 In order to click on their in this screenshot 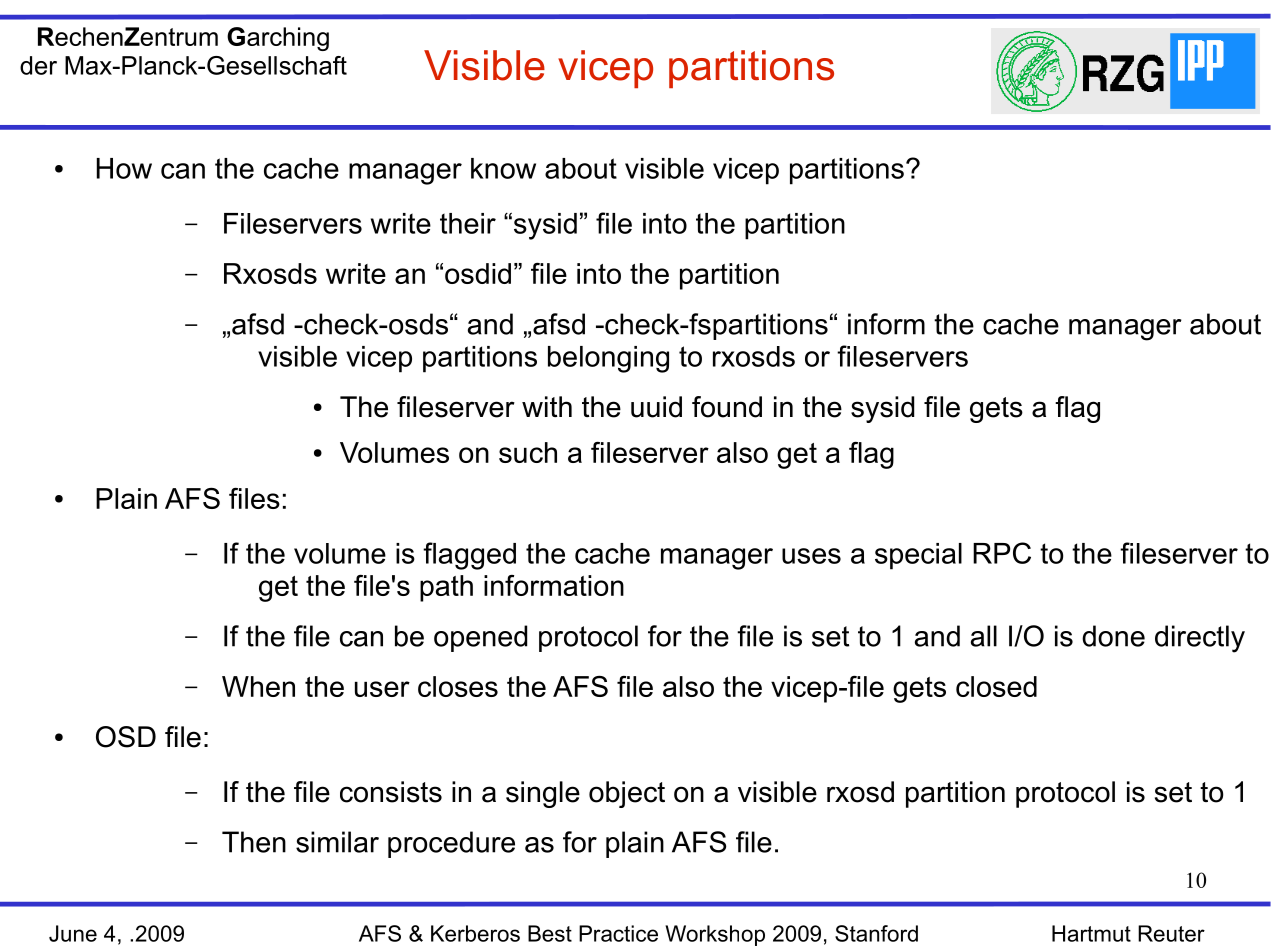, I will do `click(468, 223)`.
